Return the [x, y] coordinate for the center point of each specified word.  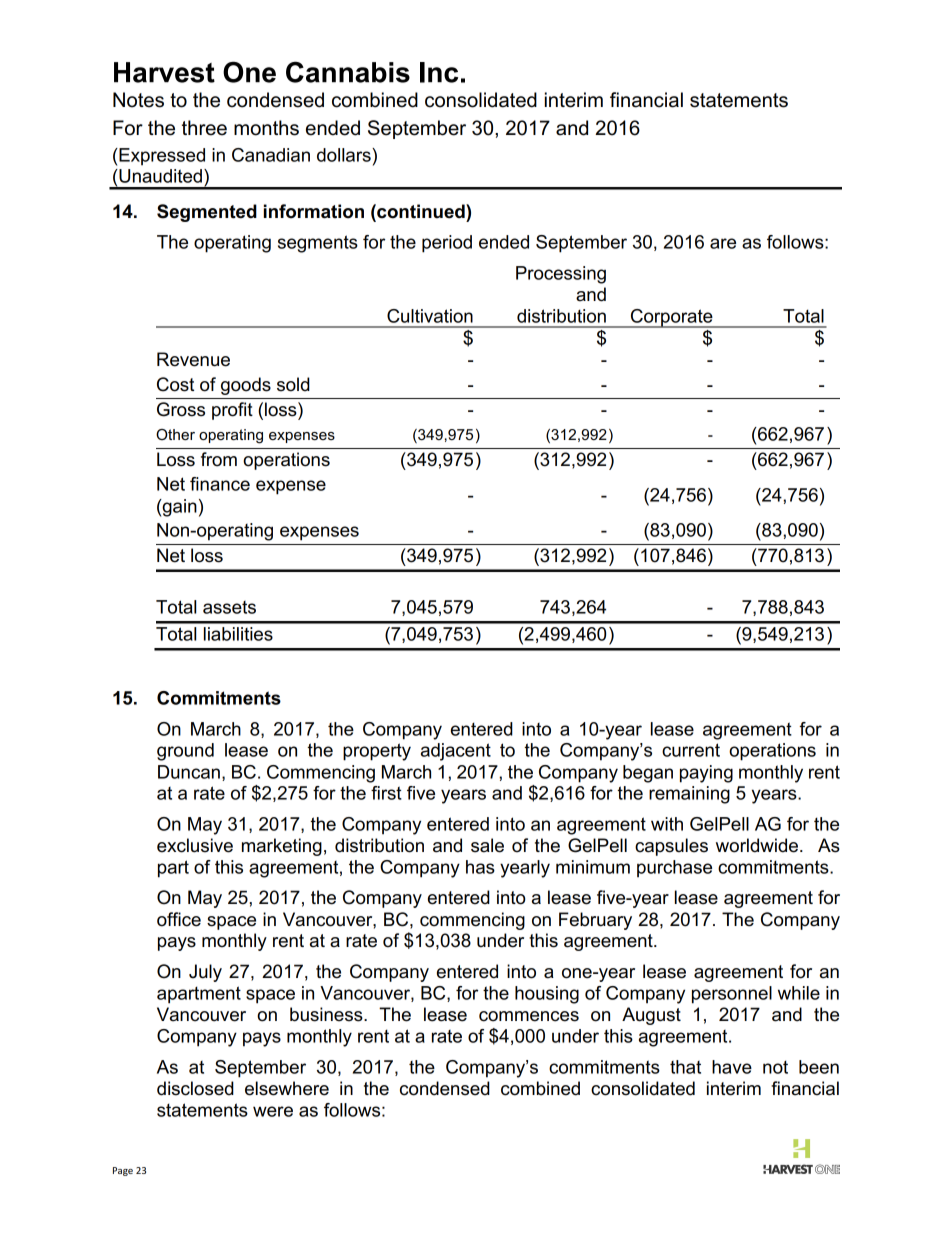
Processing [561, 275]
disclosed [195, 1088]
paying [706, 774]
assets [229, 607]
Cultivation [430, 316]
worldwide [758, 845]
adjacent [456, 752]
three [204, 128]
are [723, 243]
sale [487, 845]
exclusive [195, 845]
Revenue [193, 359]
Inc [439, 72]
